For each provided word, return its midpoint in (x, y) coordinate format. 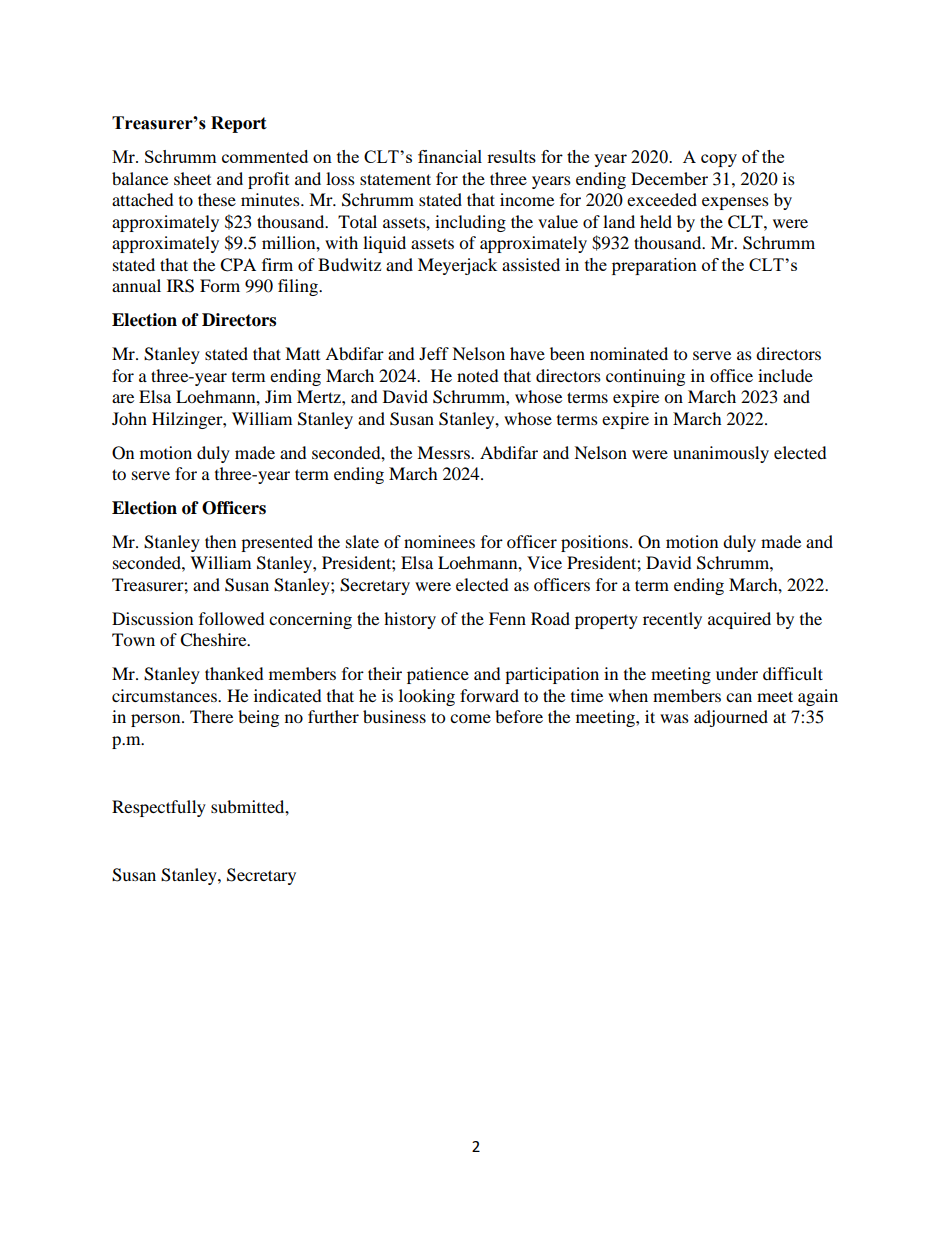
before (519, 716)
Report (239, 124)
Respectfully (159, 808)
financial (450, 156)
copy (719, 160)
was (674, 718)
